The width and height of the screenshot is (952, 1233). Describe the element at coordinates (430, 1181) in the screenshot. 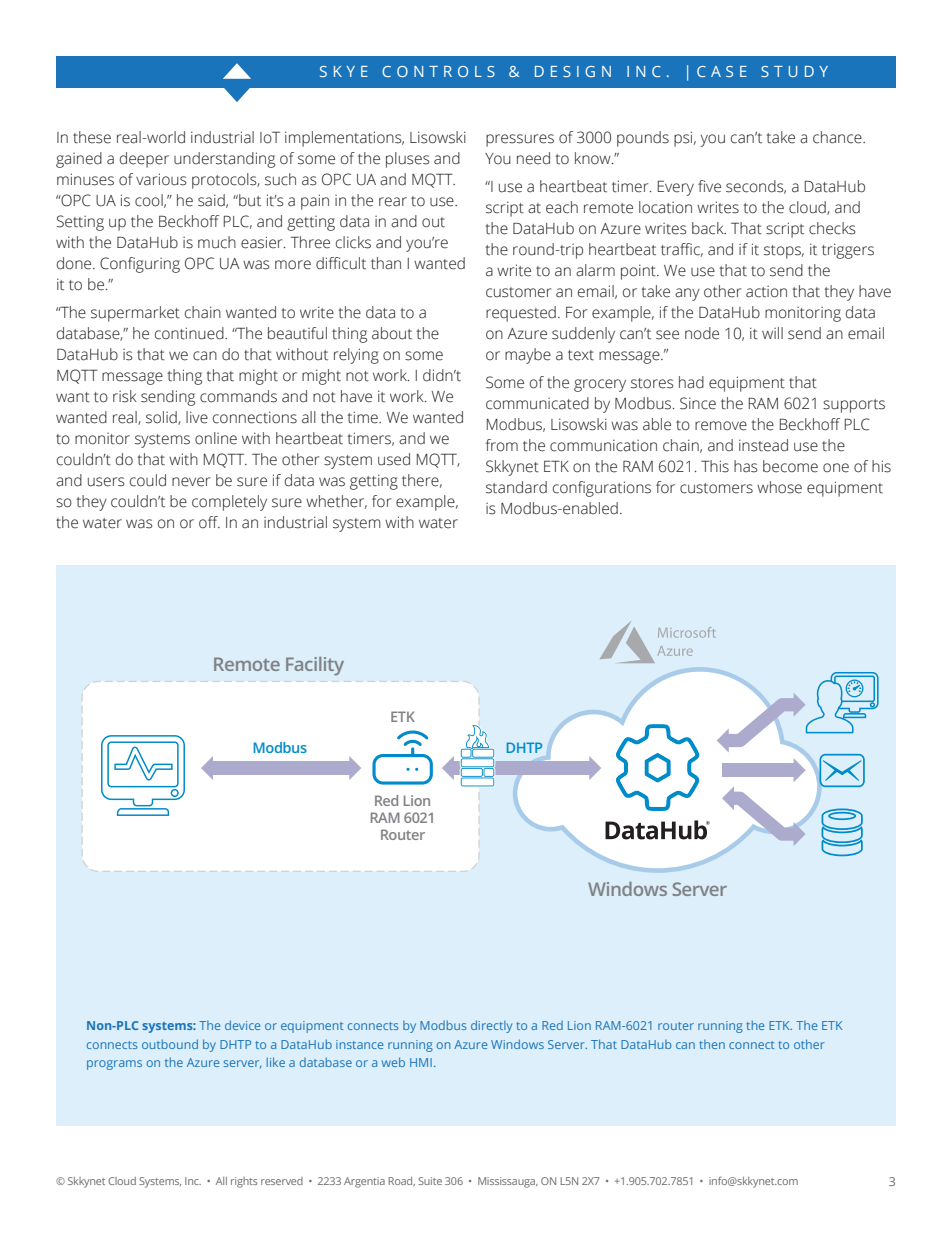

I see `Suite` at that location.
